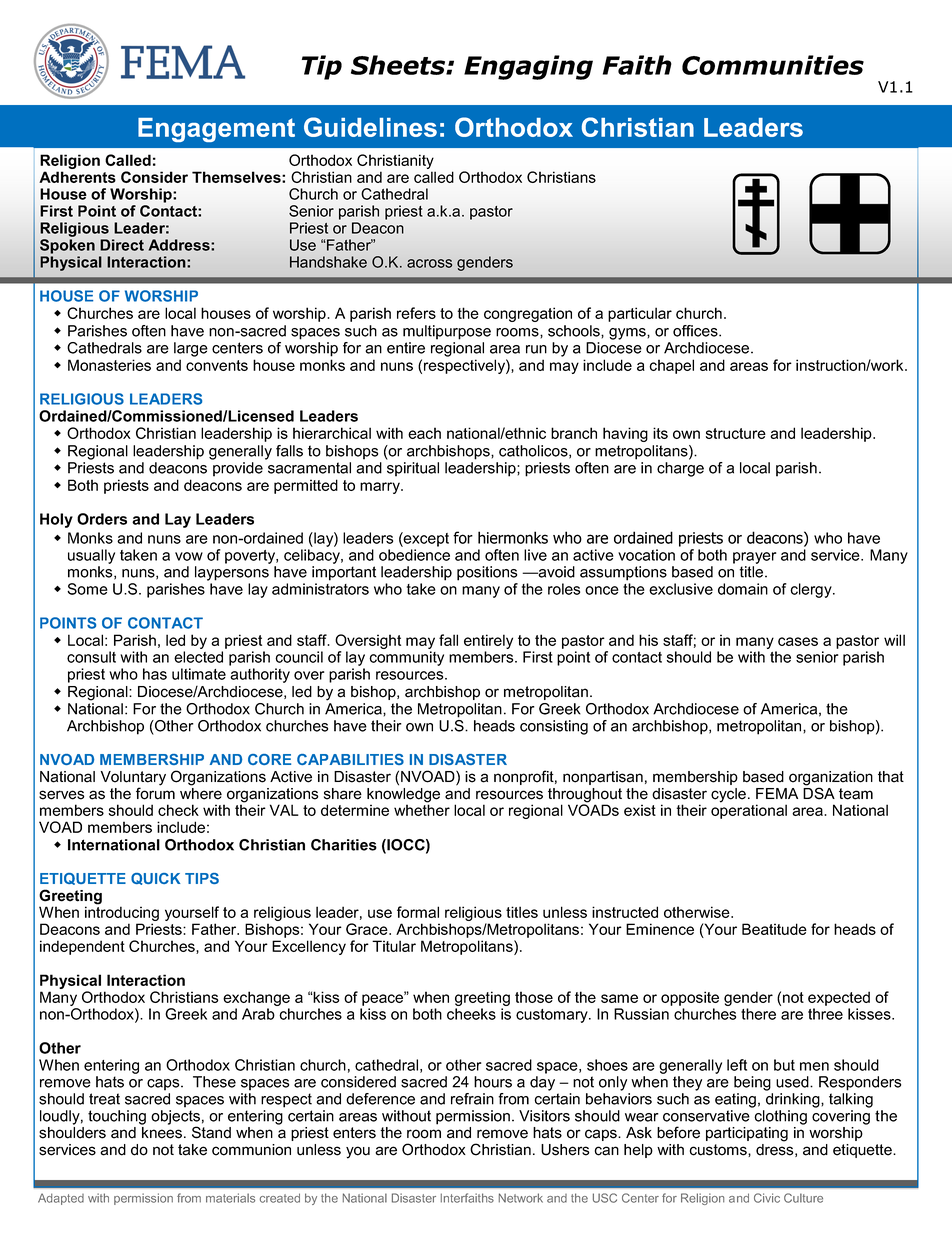 The width and height of the screenshot is (952, 1233). Describe the element at coordinates (102, 519) in the screenshot. I see `Orders` at that location.
